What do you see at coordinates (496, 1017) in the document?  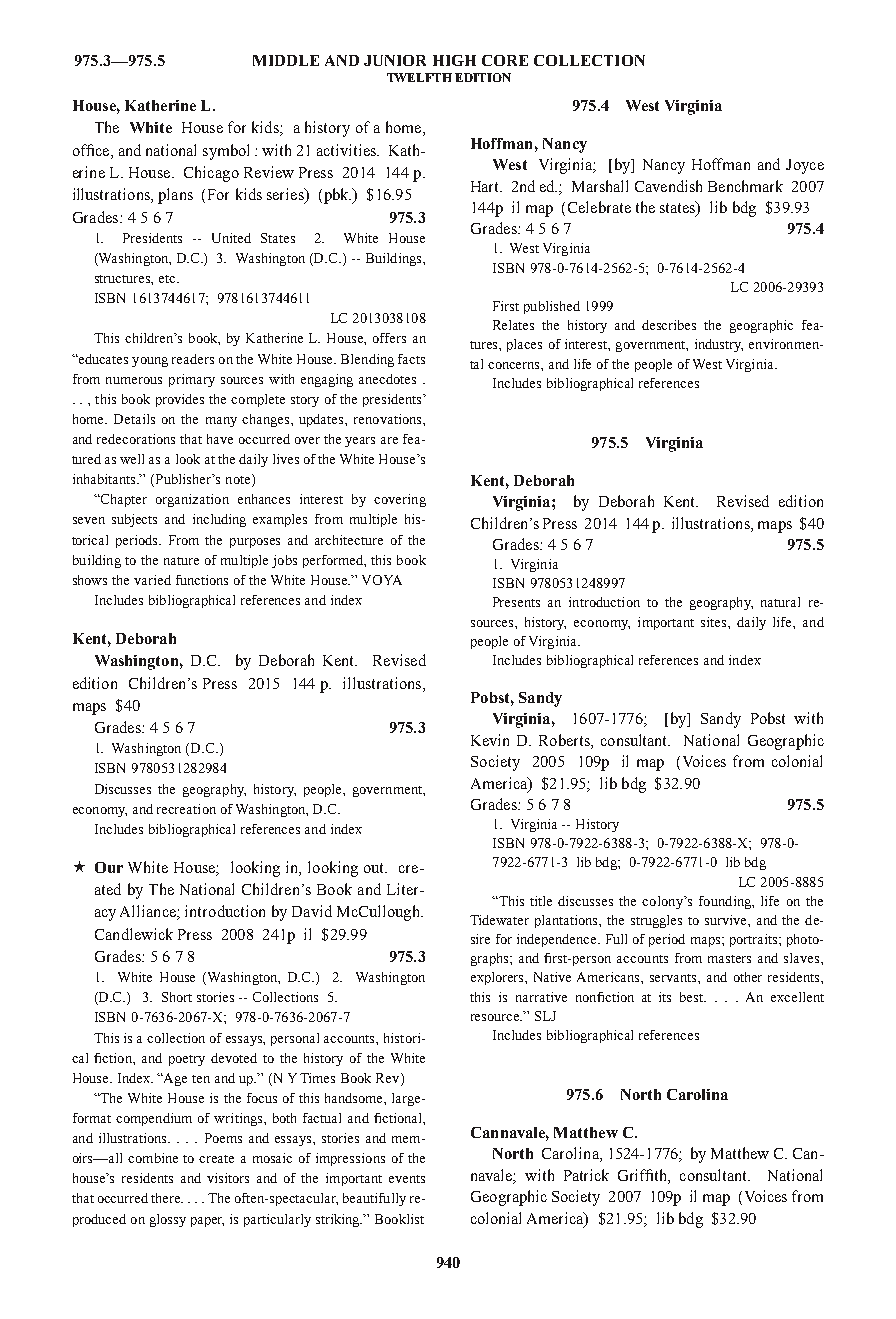 I see `resource` at bounding box center [496, 1017].
